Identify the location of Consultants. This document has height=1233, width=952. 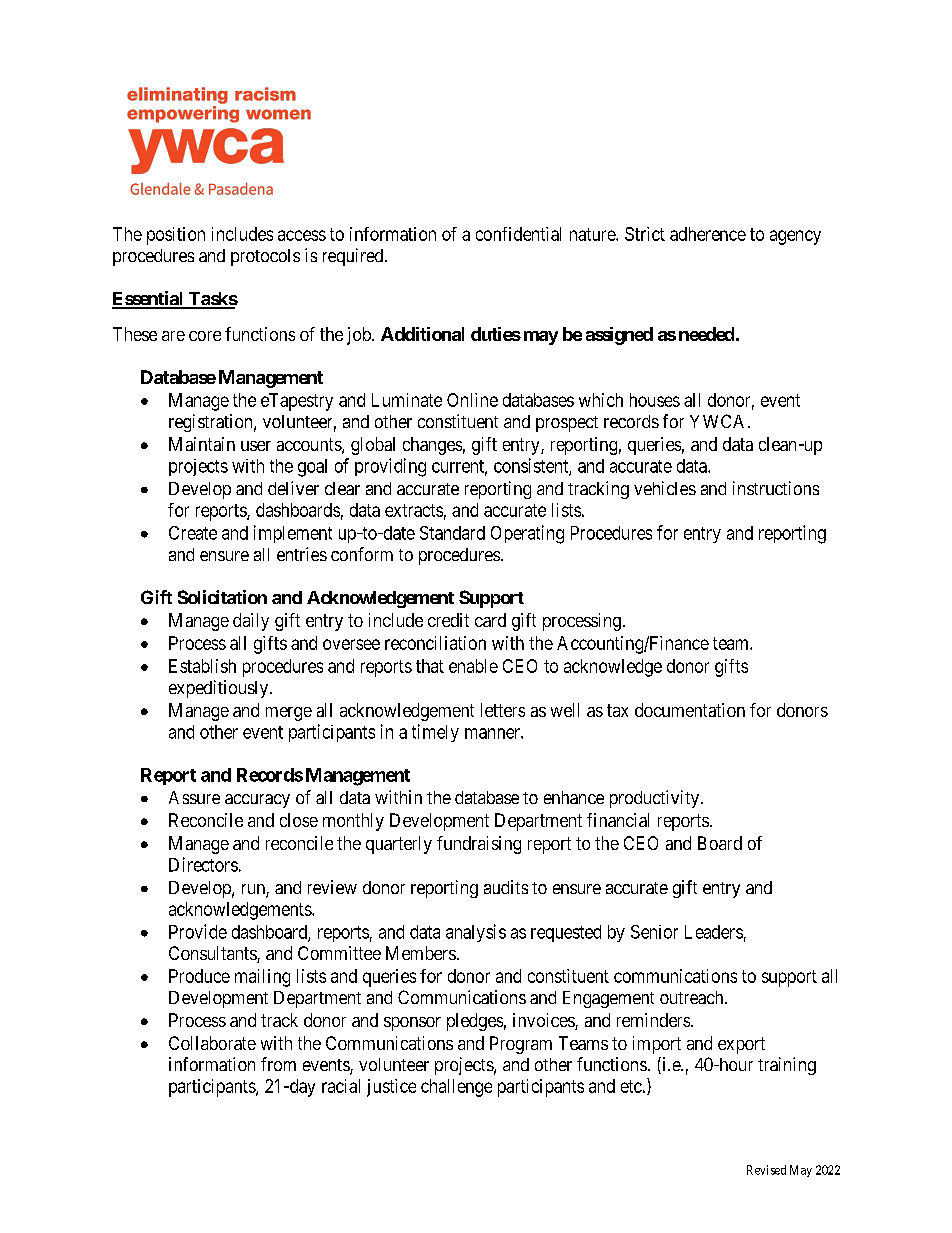
(213, 954).
